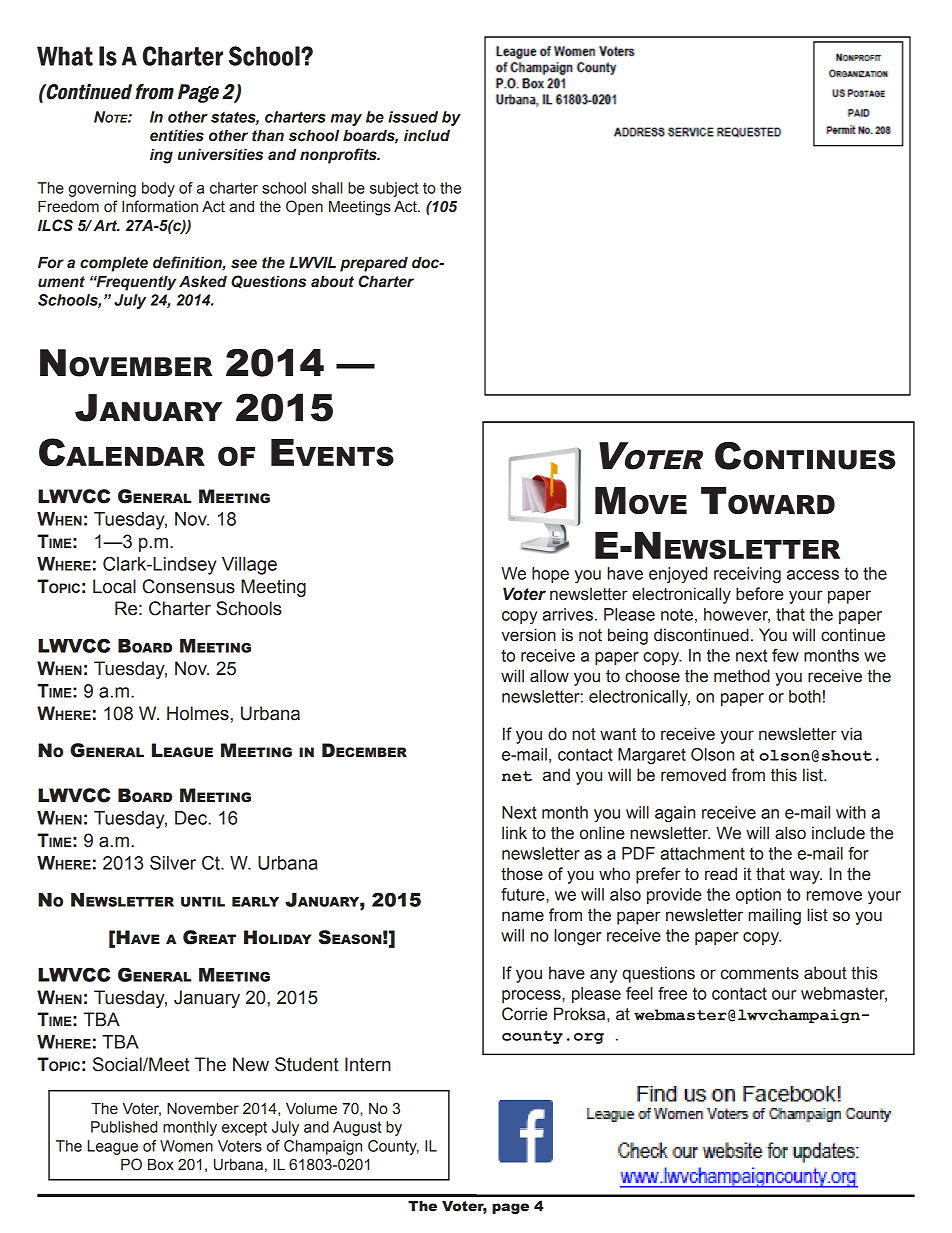  I want to click on comments, so click(760, 973).
